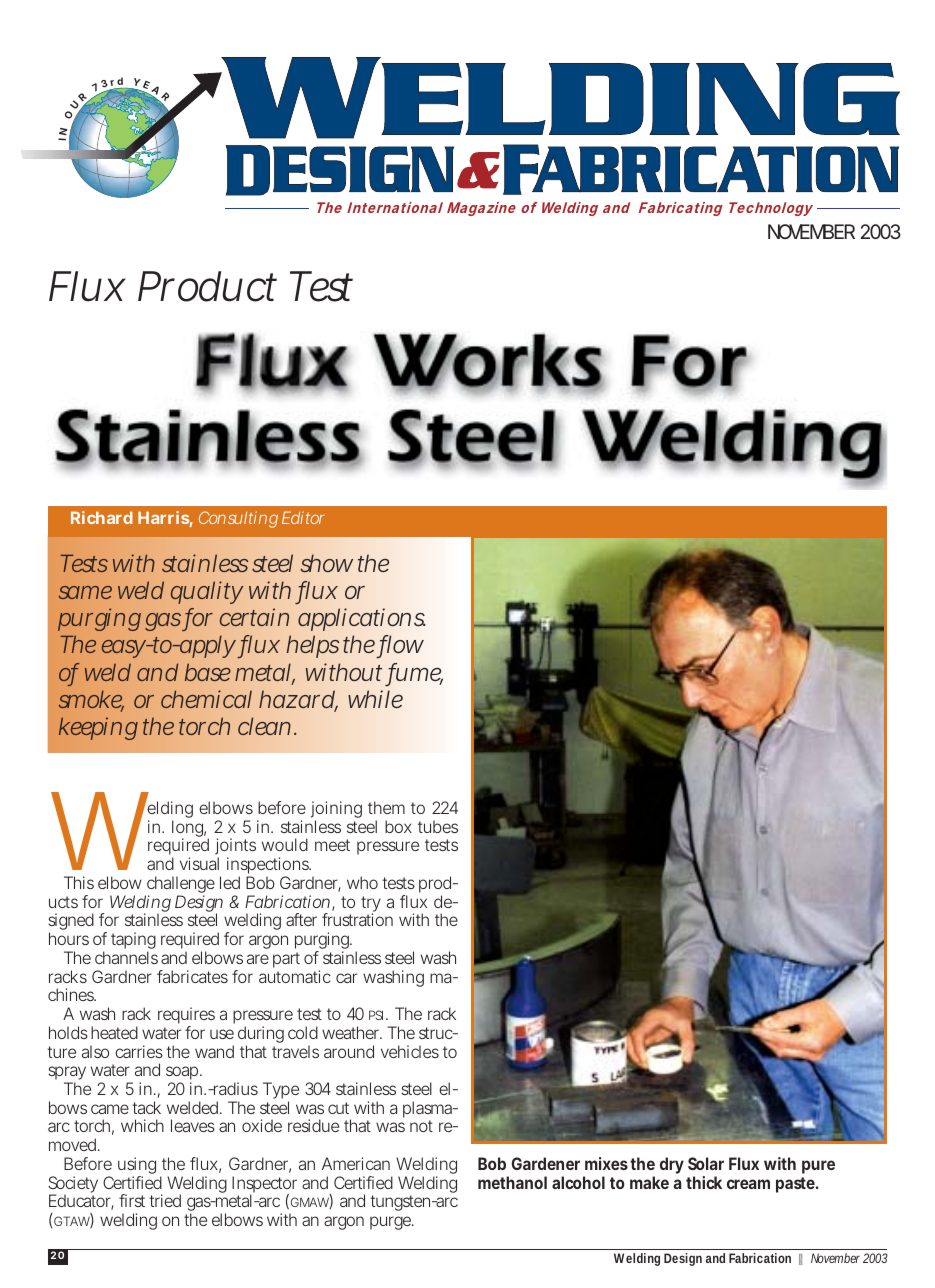 The image size is (935, 1288). I want to click on vehicles, so click(410, 1051).
